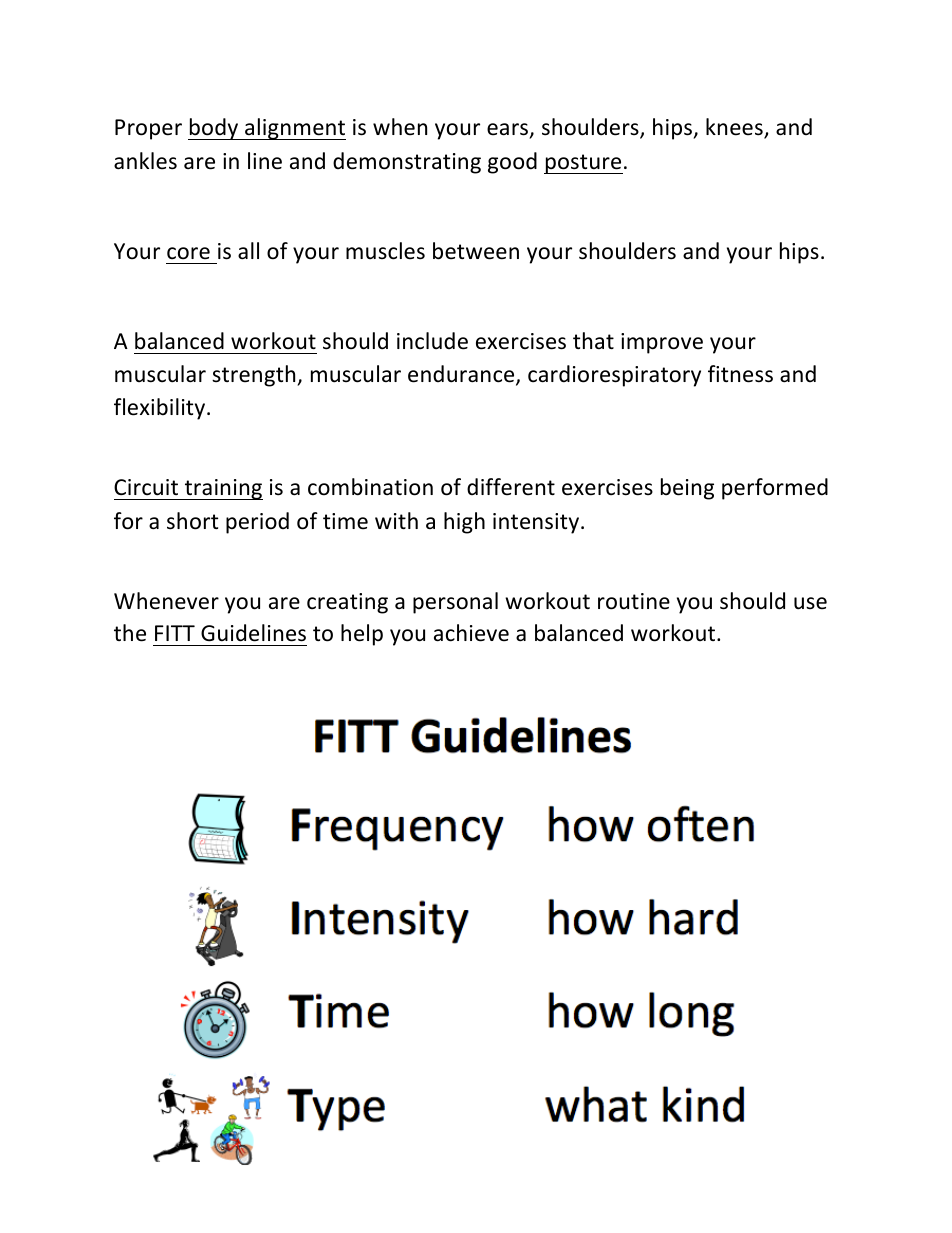 The image size is (952, 1233). I want to click on training, so click(223, 489).
